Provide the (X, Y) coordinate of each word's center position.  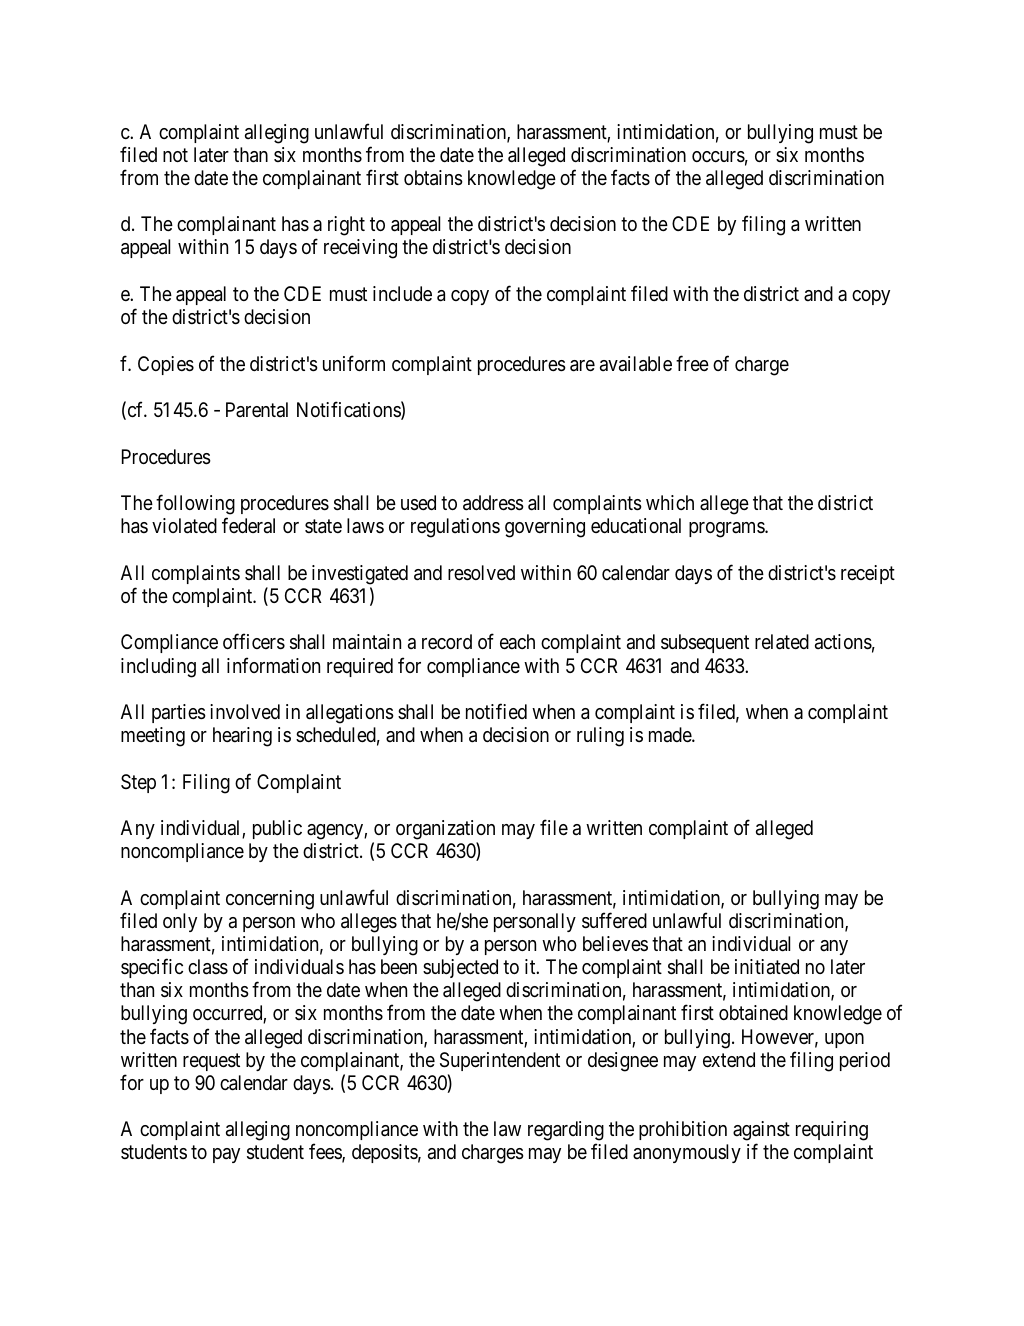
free (692, 363)
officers (254, 642)
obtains (433, 178)
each (517, 642)
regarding (566, 1132)
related (782, 642)
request (211, 1062)
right (346, 226)
